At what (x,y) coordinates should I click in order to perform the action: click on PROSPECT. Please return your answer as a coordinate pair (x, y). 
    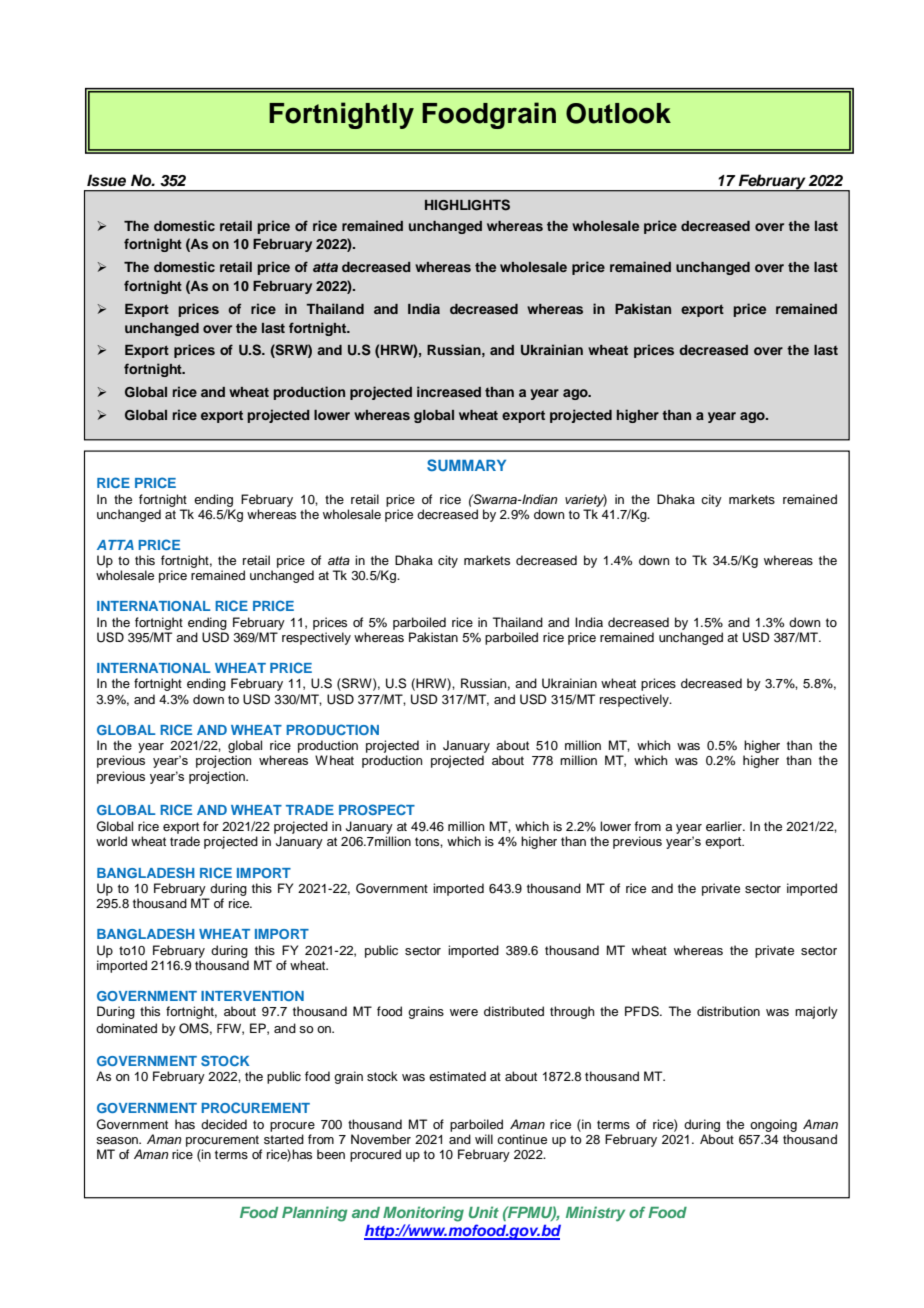
    Looking at the image, I should click on (377, 809).
